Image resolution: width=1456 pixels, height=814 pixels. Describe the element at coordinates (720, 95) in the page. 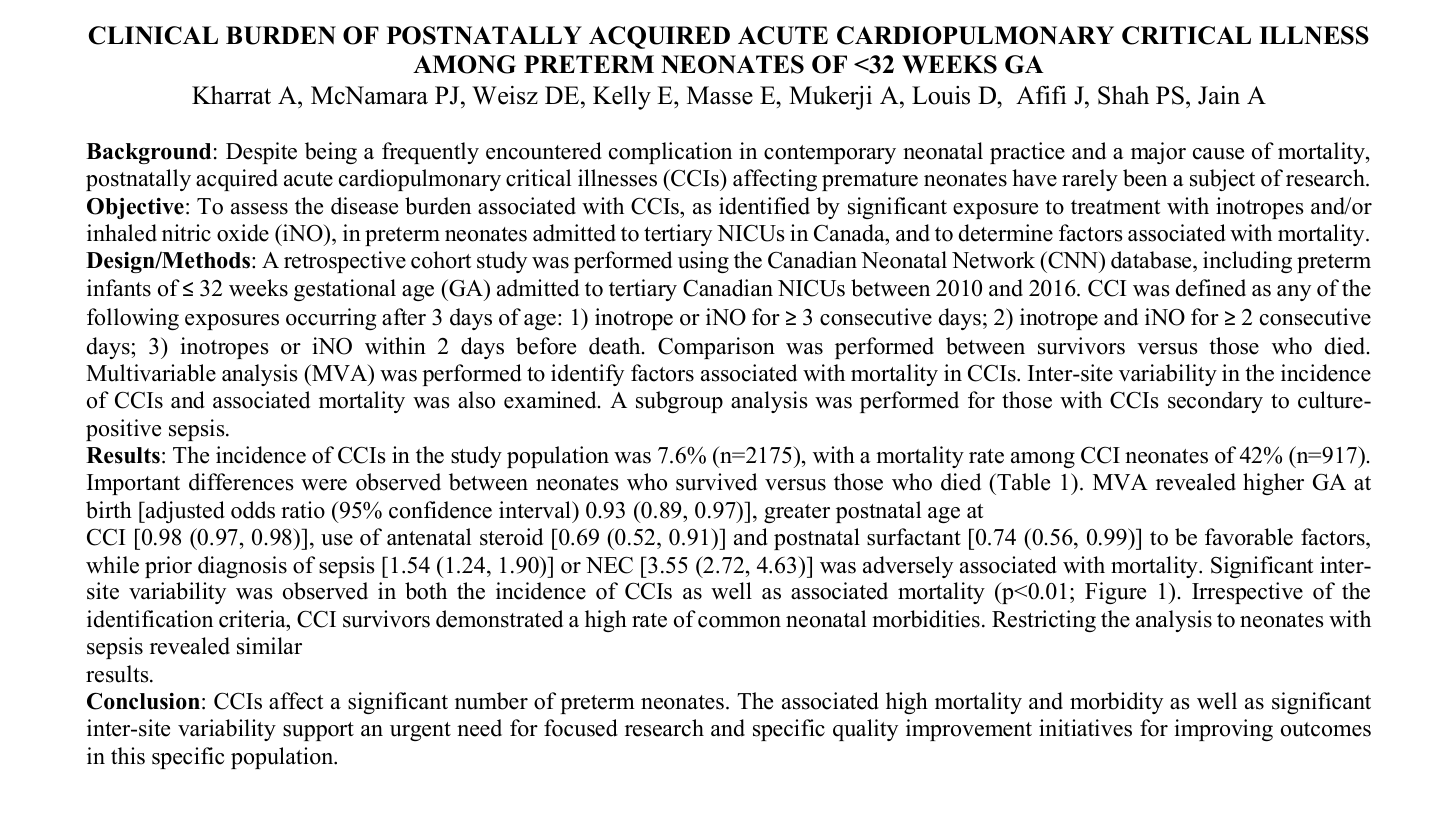

I see `Masse` at that location.
